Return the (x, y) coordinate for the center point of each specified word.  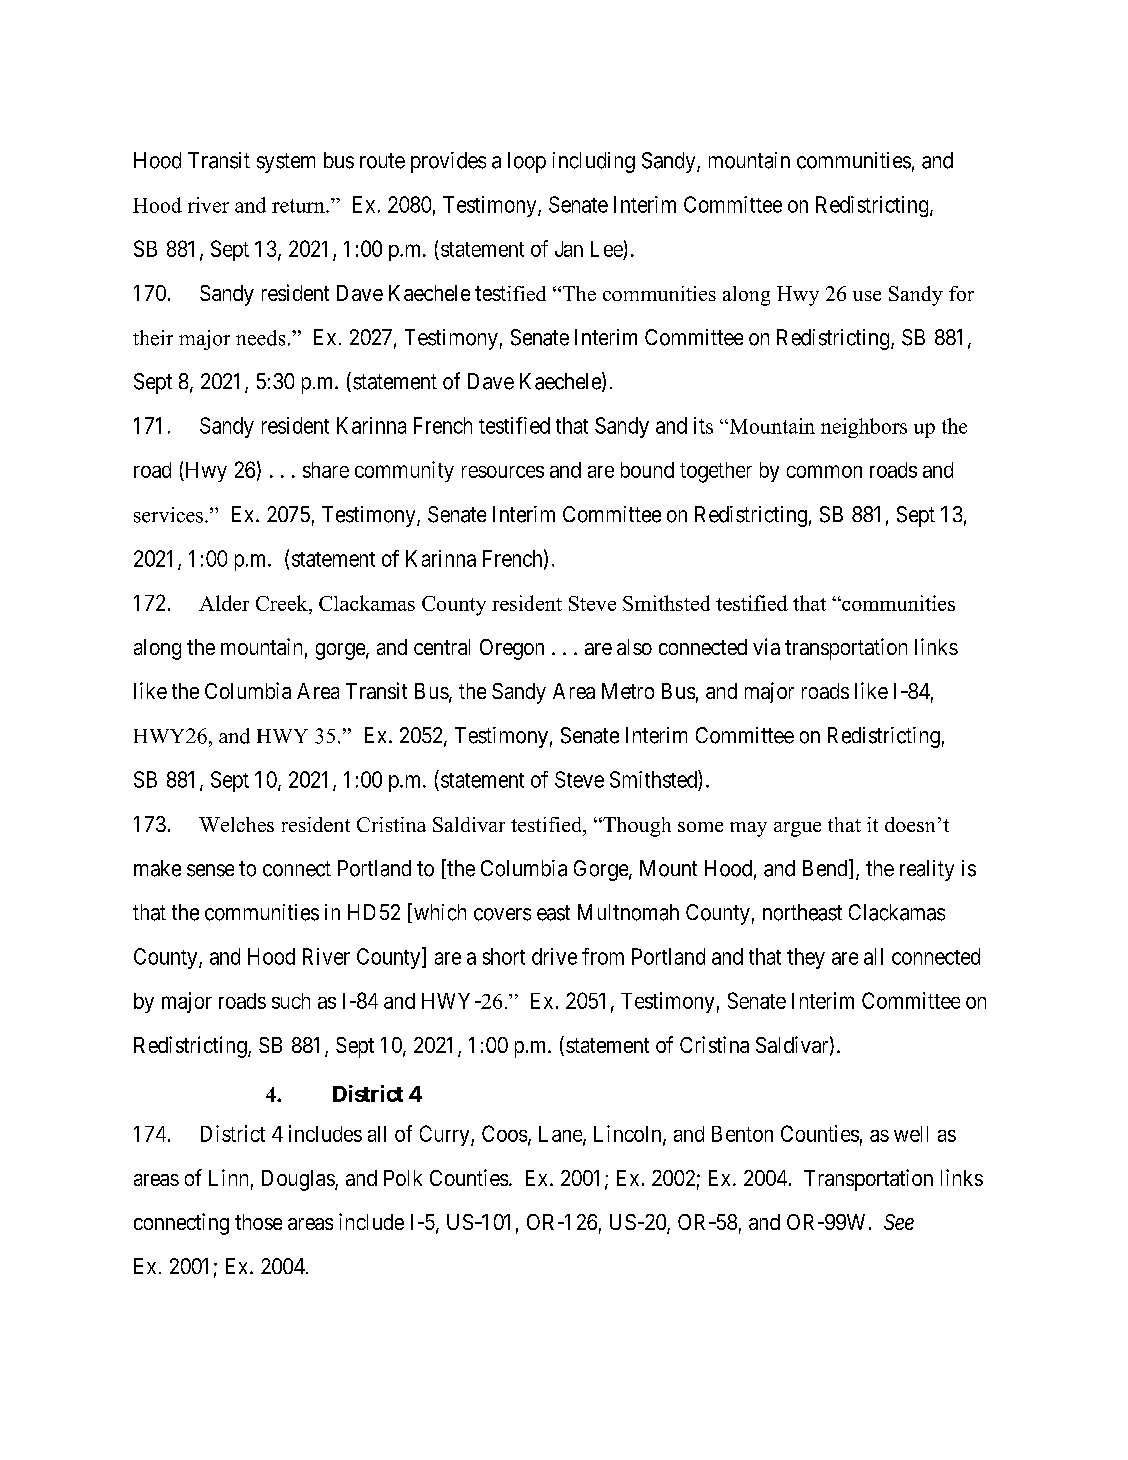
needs (260, 338)
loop (527, 162)
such (291, 1001)
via (766, 646)
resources (503, 472)
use (867, 296)
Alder (224, 603)
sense (210, 870)
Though (636, 827)
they (806, 958)
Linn (228, 1177)
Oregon (512, 649)
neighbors (864, 428)
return (299, 206)
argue (797, 829)
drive (554, 956)
